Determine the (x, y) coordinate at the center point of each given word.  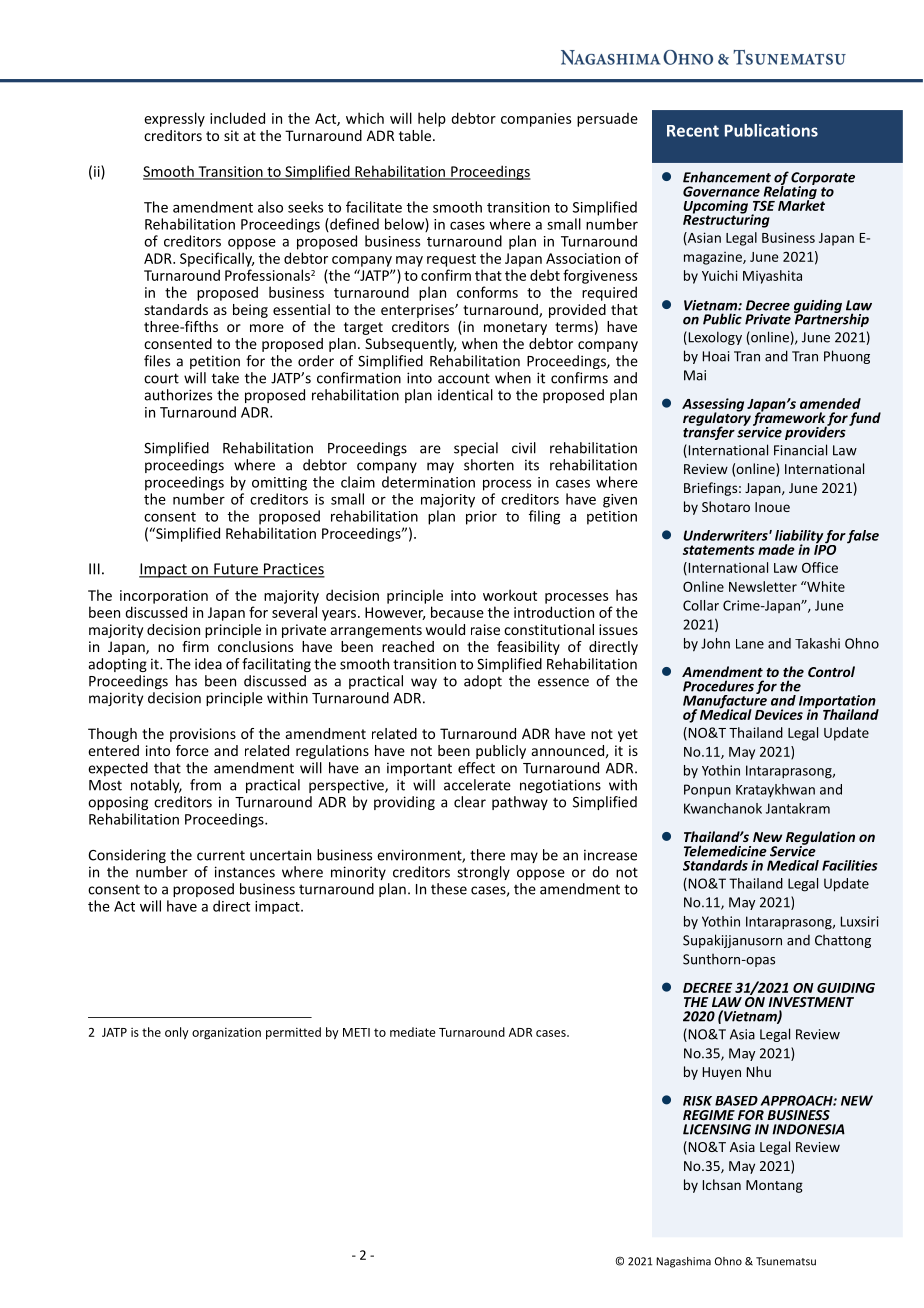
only (177, 1033)
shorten (489, 465)
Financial (800, 450)
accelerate (477, 785)
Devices (779, 714)
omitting (279, 484)
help (432, 119)
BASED (736, 1100)
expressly (174, 119)
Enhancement (727, 177)
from (205, 785)
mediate (413, 1032)
